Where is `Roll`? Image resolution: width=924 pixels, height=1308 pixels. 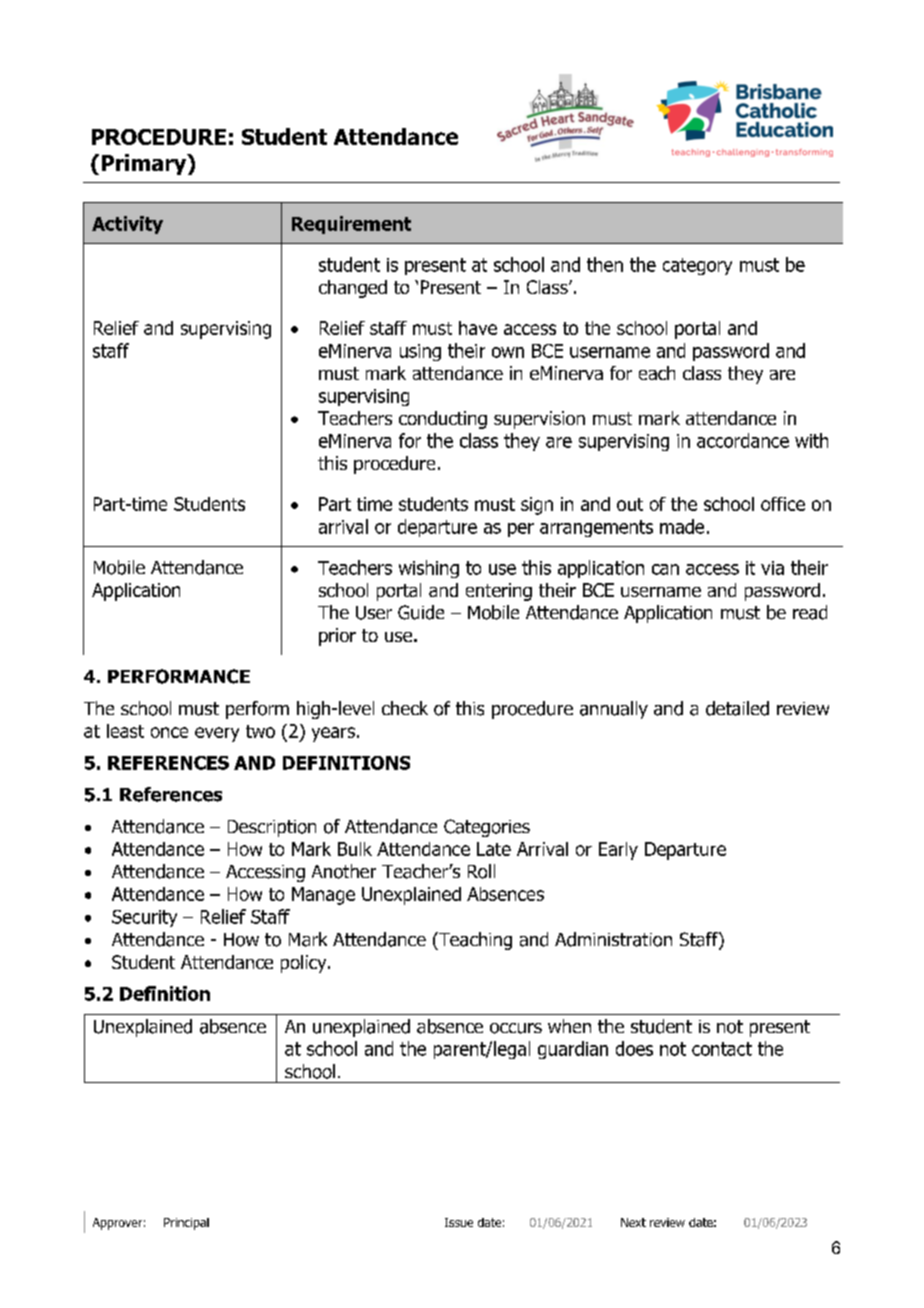
Roll is located at coordinates (481, 871).
